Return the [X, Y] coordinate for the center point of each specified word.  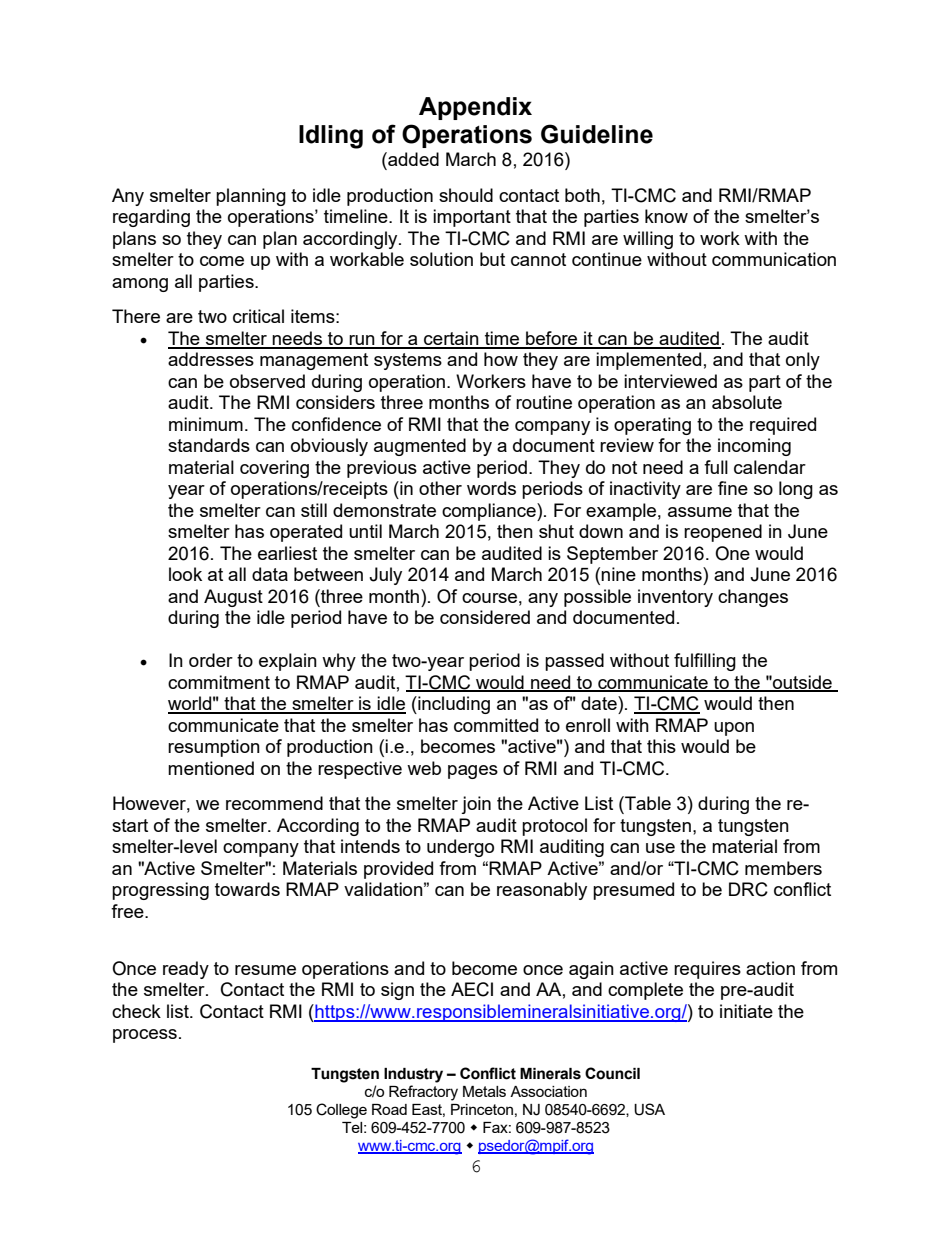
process [145, 1036]
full [716, 467]
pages [473, 772]
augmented [420, 447]
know [666, 216]
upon [734, 729]
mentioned [211, 768]
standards [209, 445]
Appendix [475, 108]
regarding [151, 218]
